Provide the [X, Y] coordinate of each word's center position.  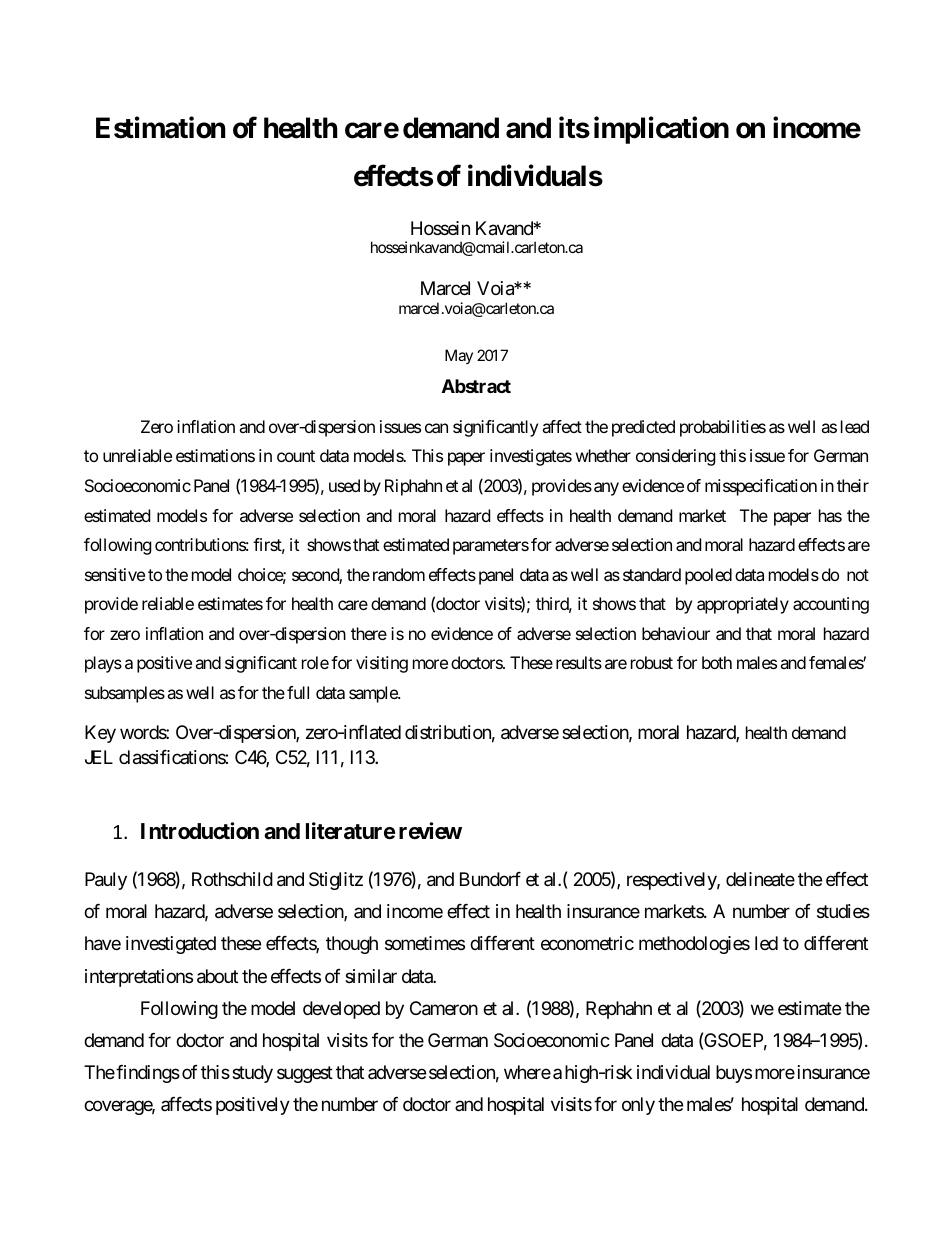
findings [148, 1074]
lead [855, 426]
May [459, 356]
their [853, 485]
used [344, 485]
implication [661, 130]
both [717, 662]
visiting [382, 664]
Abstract [476, 386]
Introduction [200, 831]
